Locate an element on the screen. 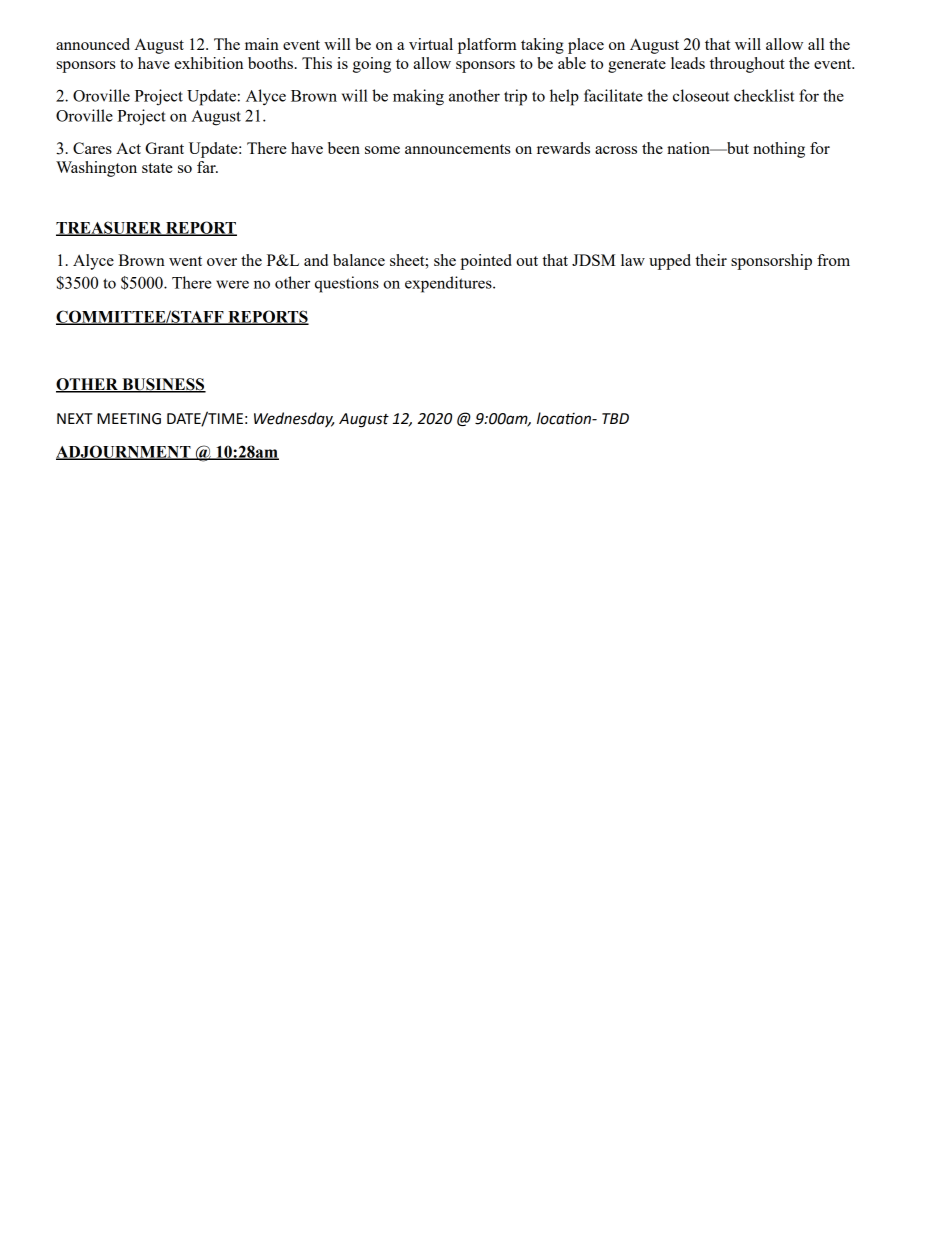 The height and width of the screenshot is (1233, 952). BUSINESS is located at coordinates (163, 385).
